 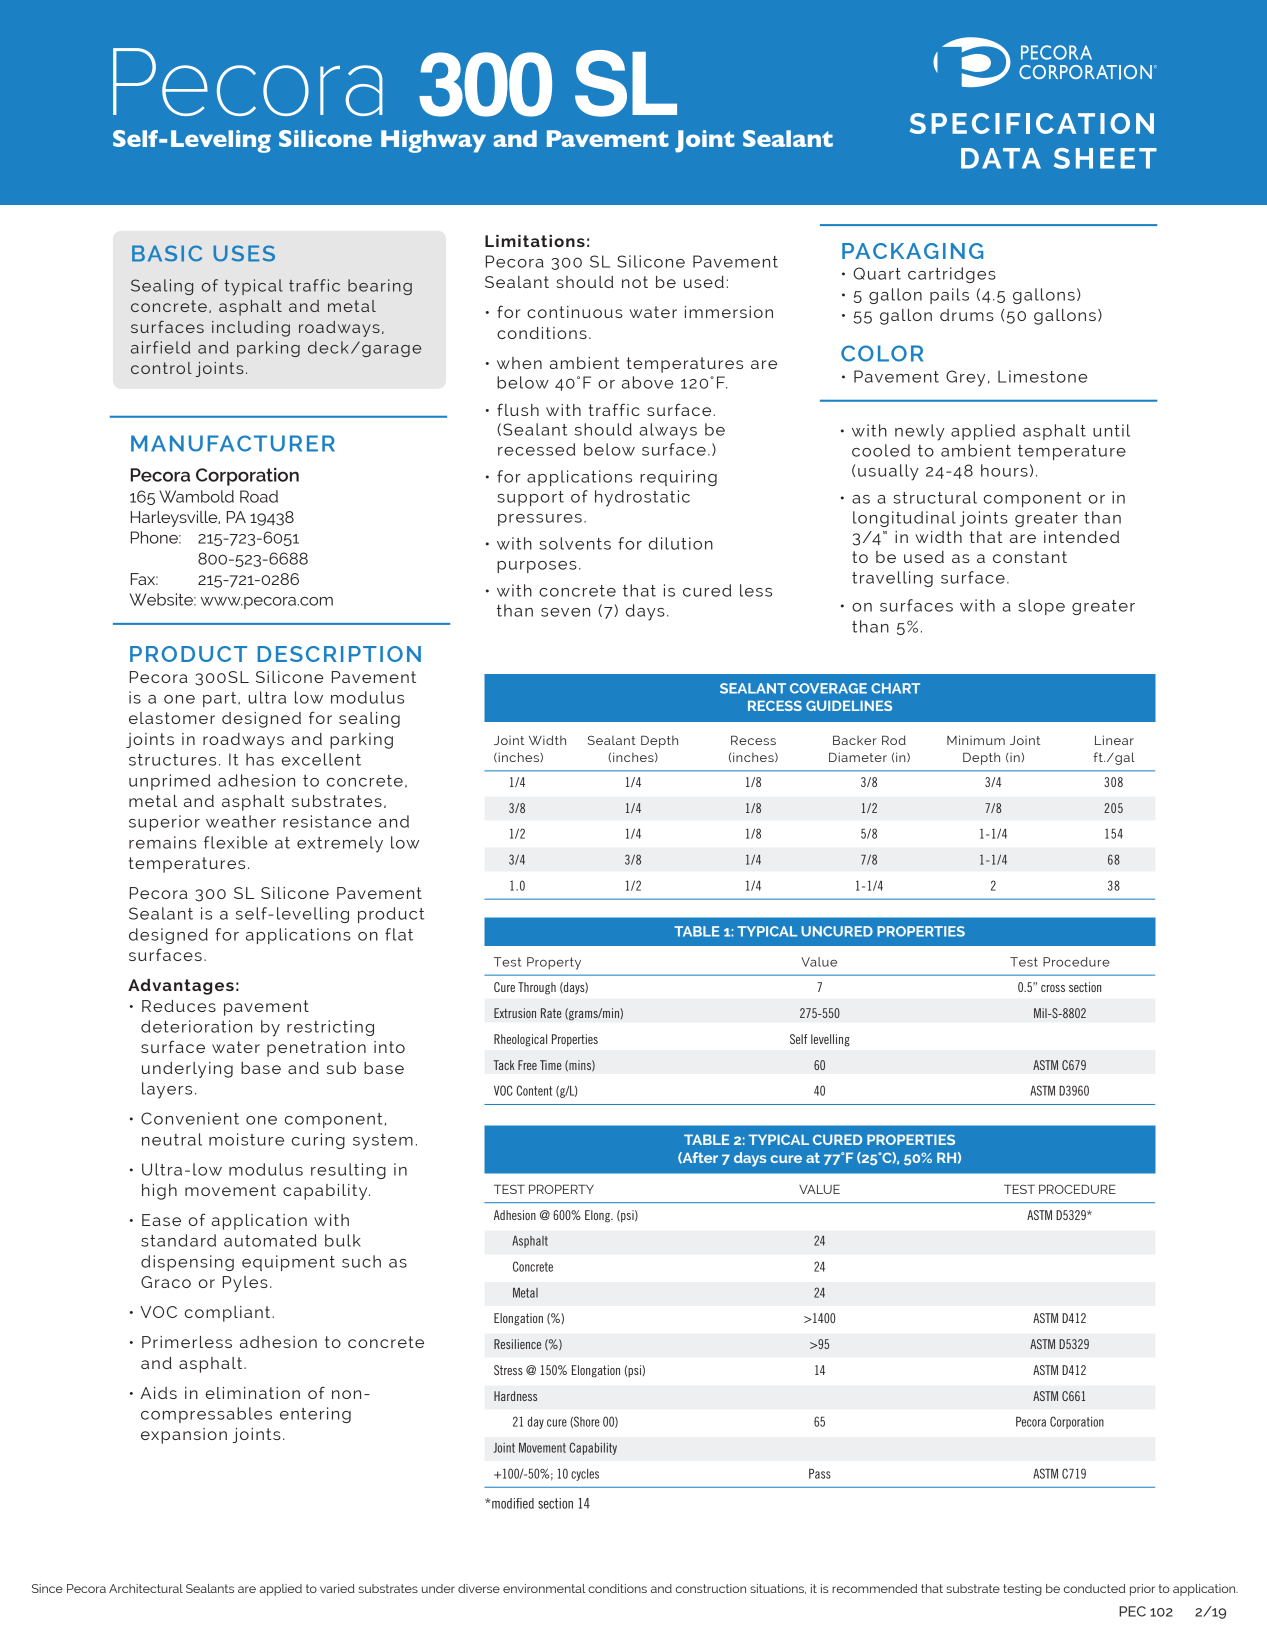 I want to click on BASIC, so click(x=167, y=253).
